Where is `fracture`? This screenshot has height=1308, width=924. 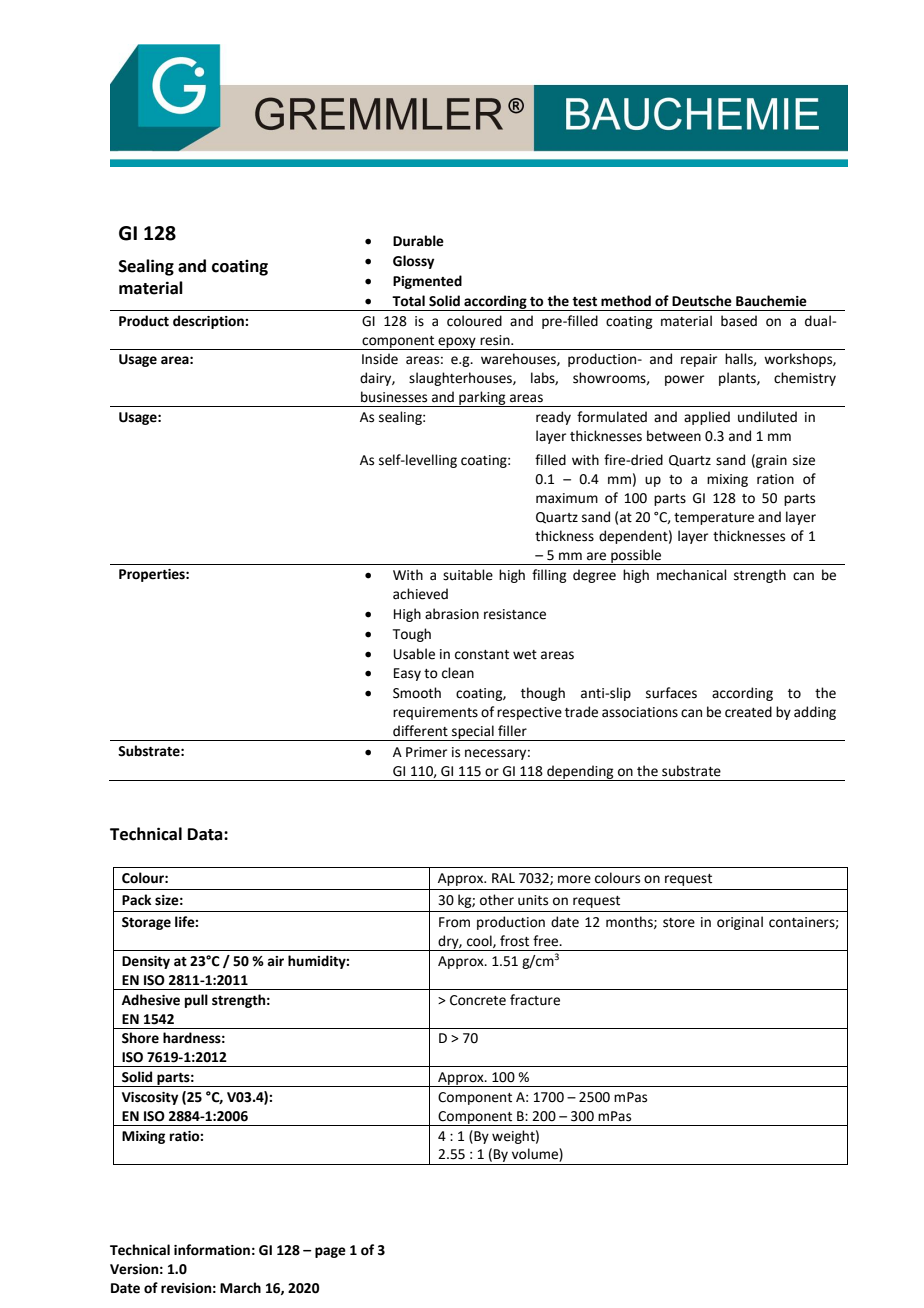 fracture is located at coordinates (535, 1000).
